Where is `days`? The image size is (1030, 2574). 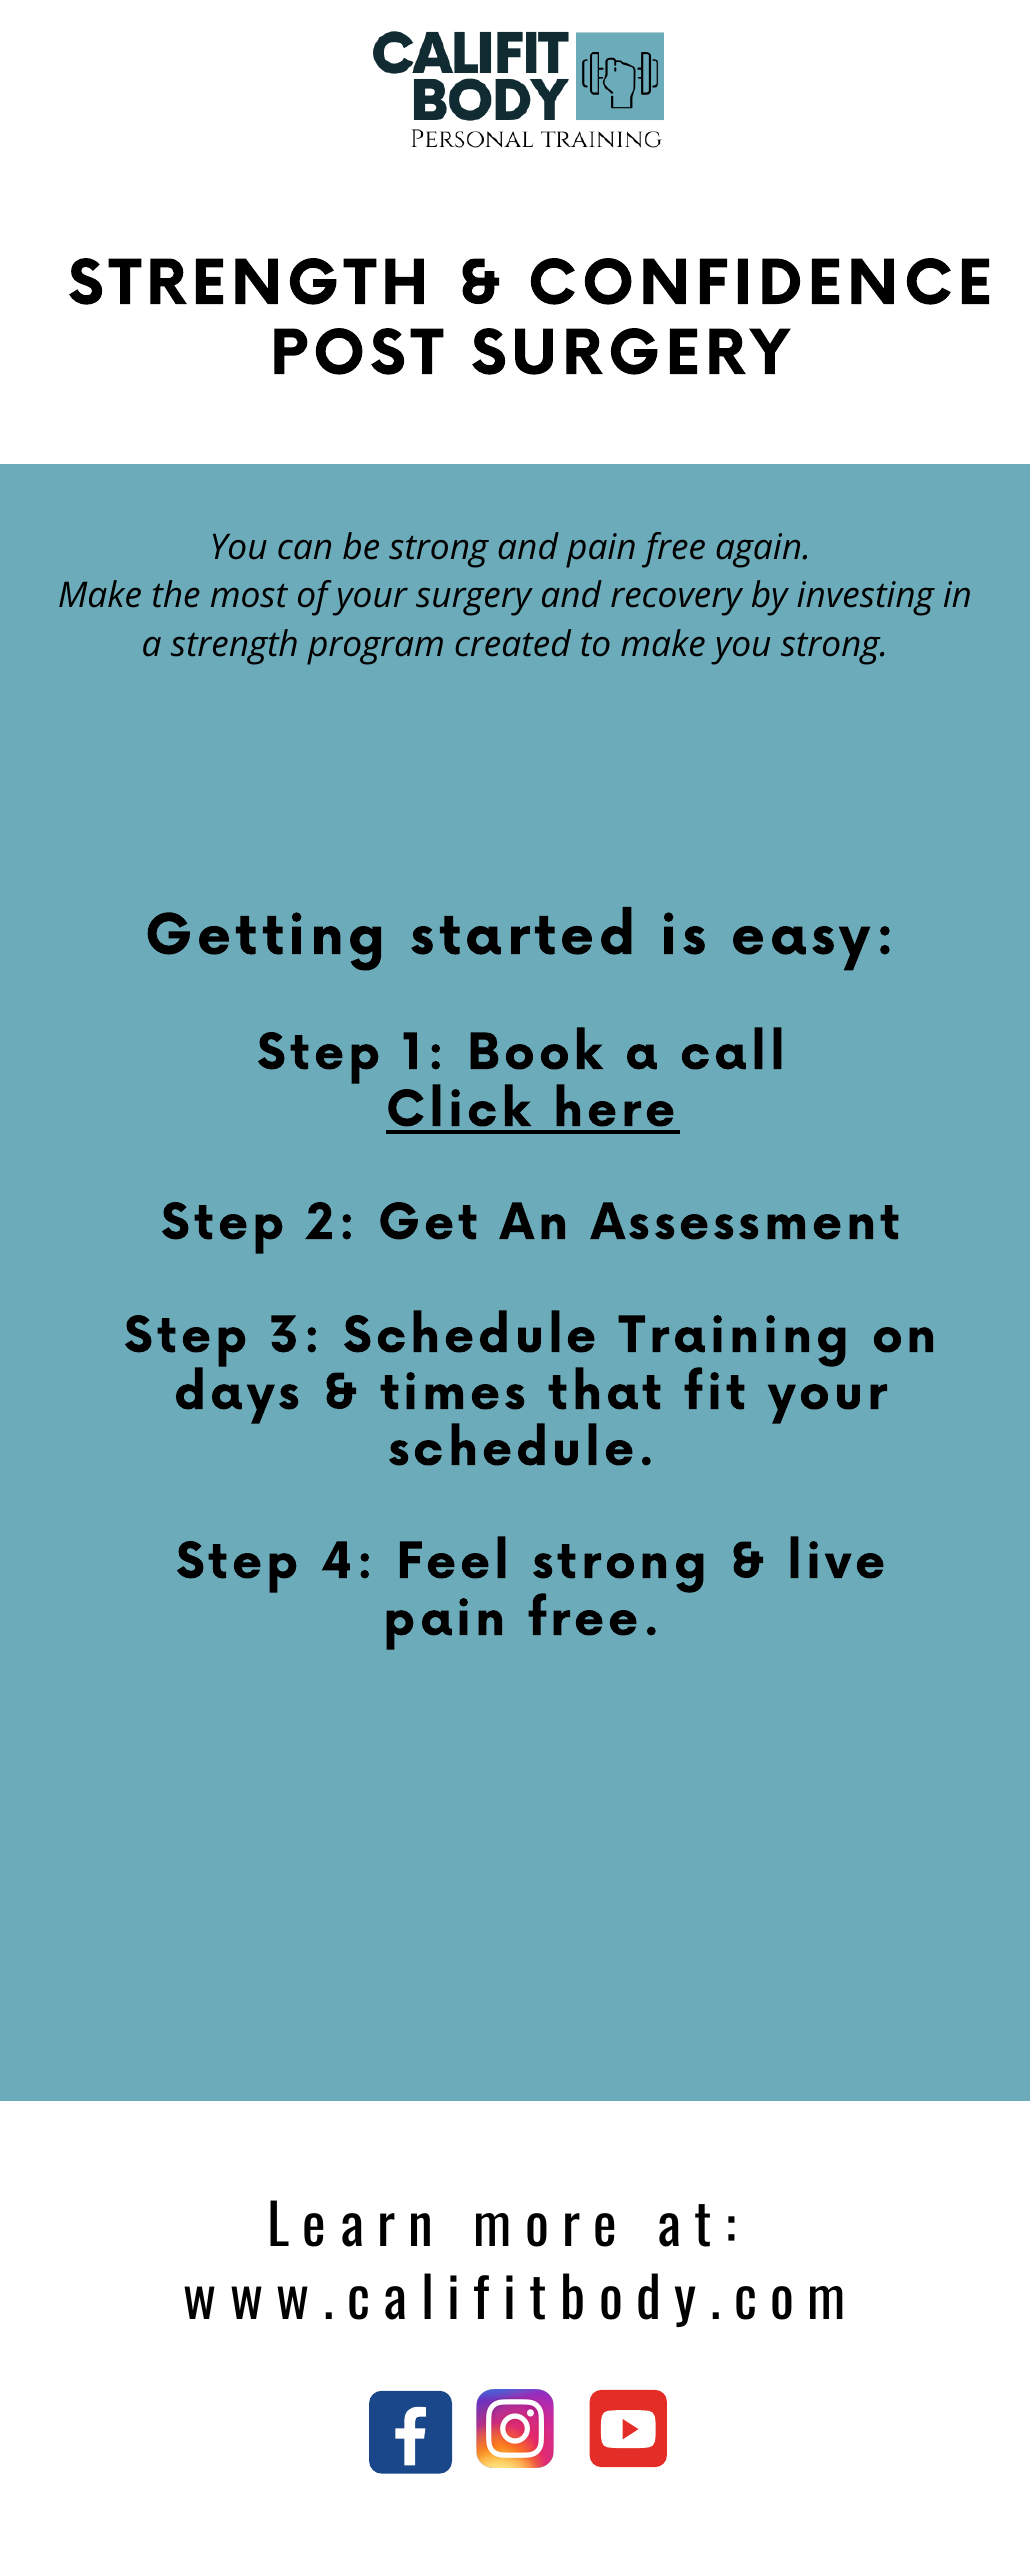
days is located at coordinates (237, 1394).
